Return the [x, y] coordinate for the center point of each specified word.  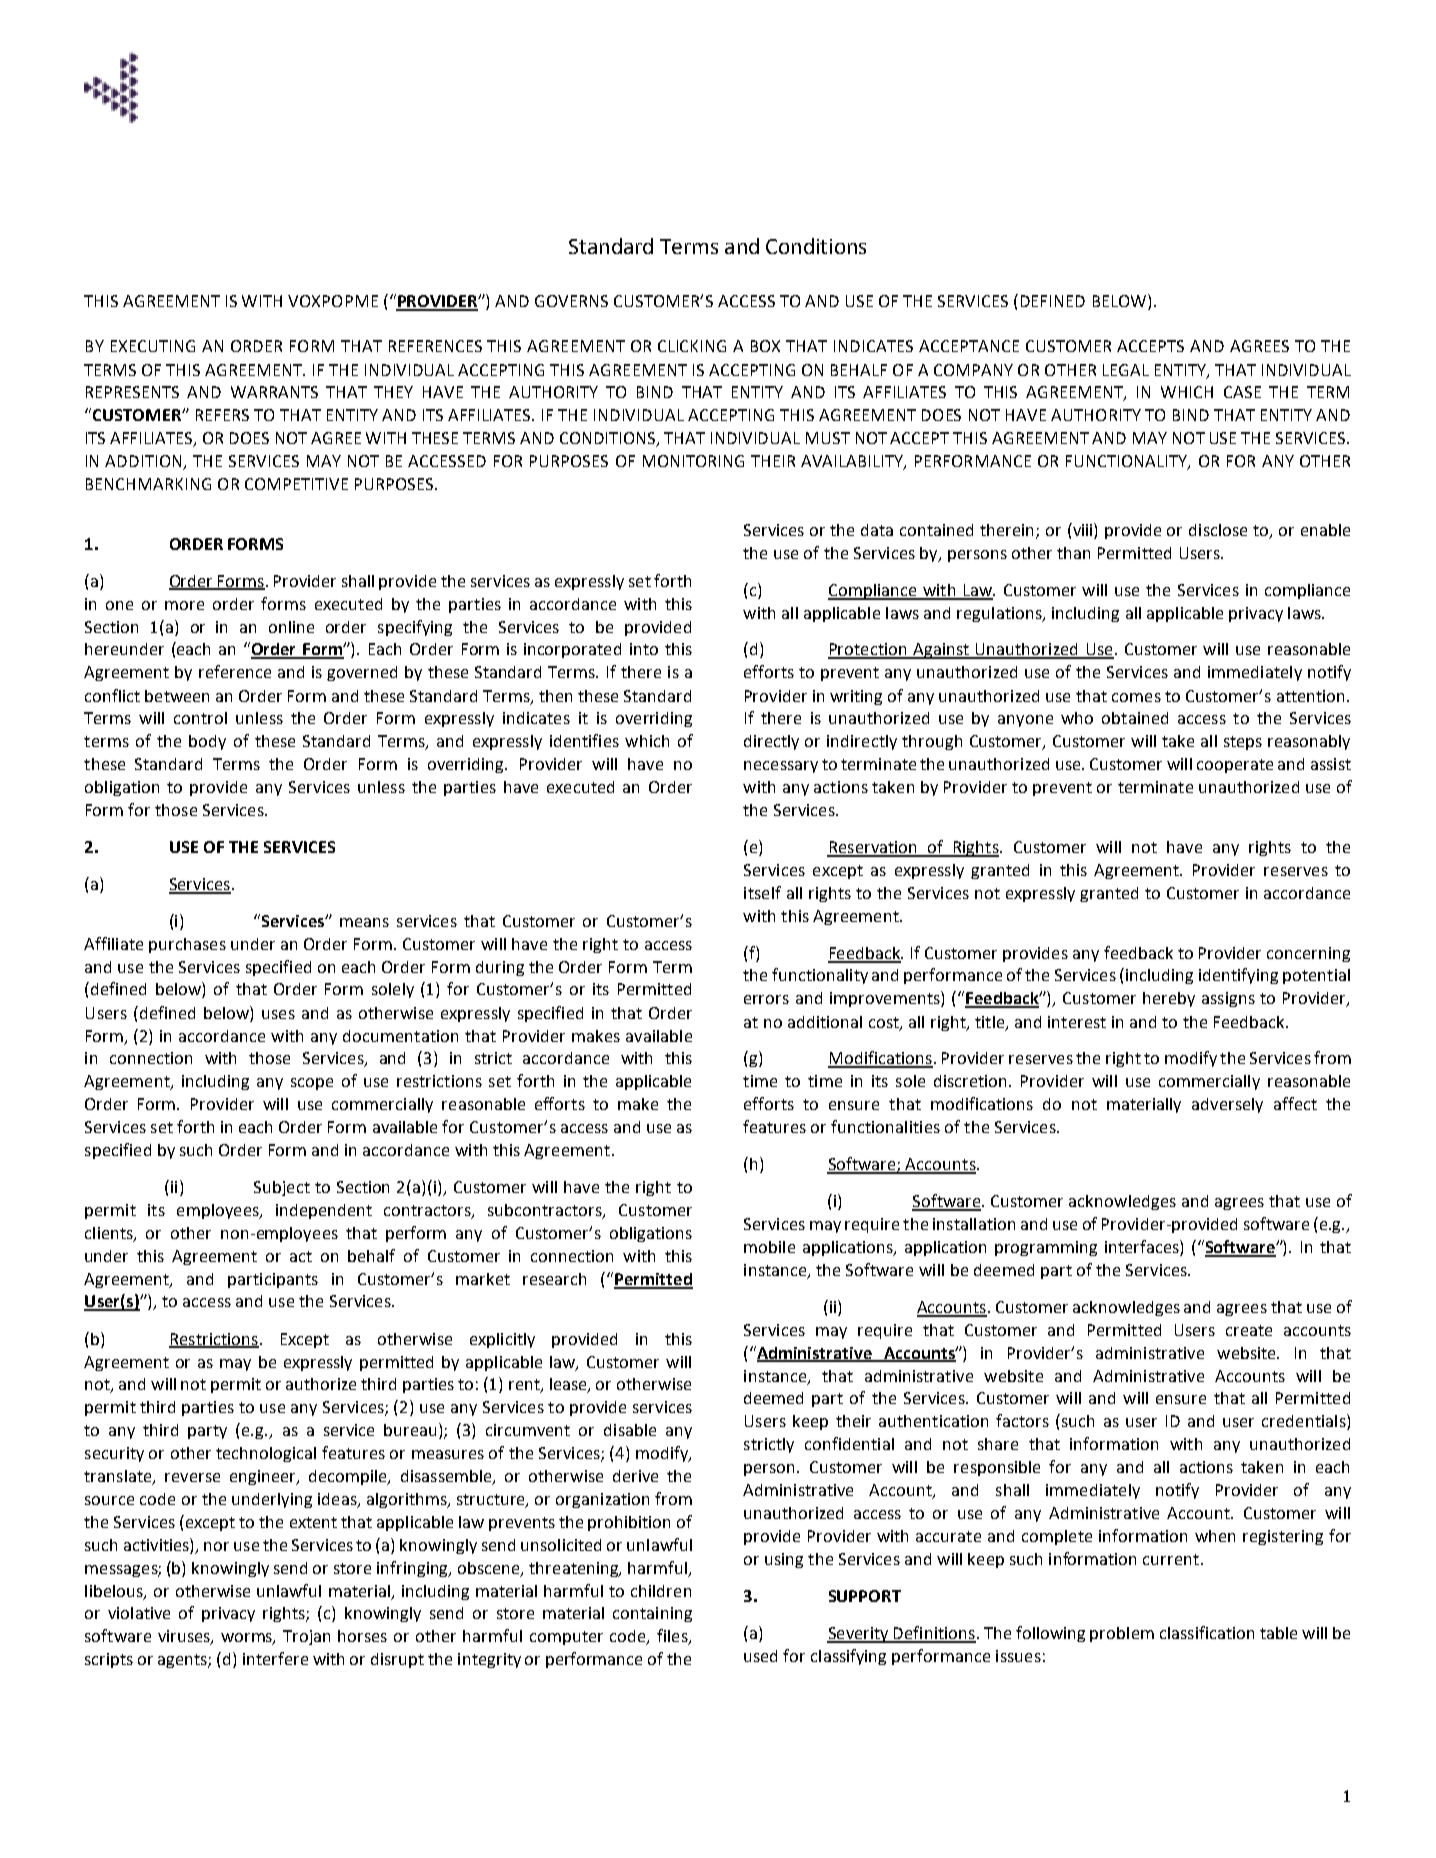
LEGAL [1126, 370]
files [673, 1637]
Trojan [306, 1637]
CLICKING [692, 346]
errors [766, 999]
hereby [1169, 999]
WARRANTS [274, 392]
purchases [187, 945]
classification [1207, 1632]
